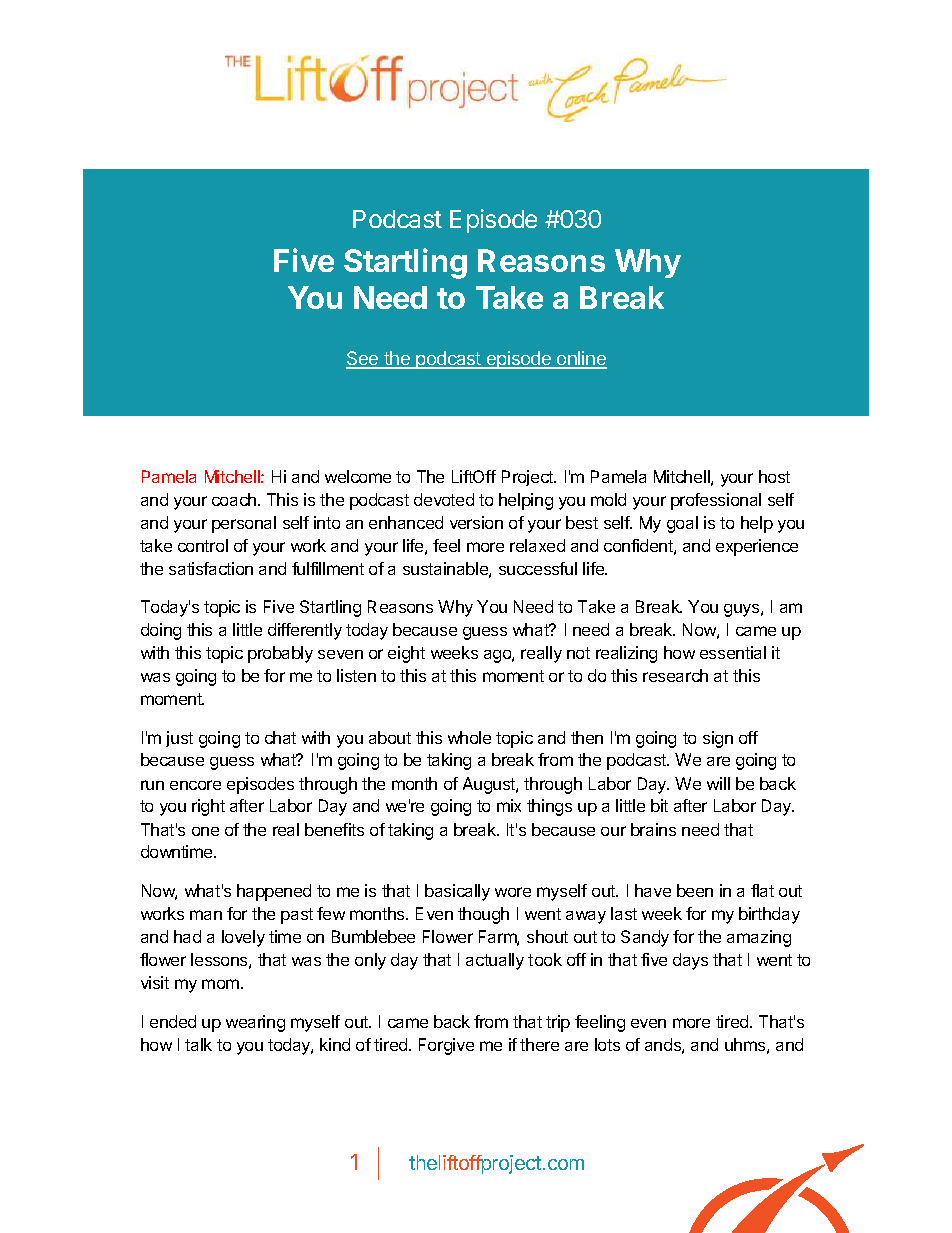 The width and height of the image is (952, 1233). What do you see at coordinates (446, 1046) in the image?
I see `Forgive` at bounding box center [446, 1046].
